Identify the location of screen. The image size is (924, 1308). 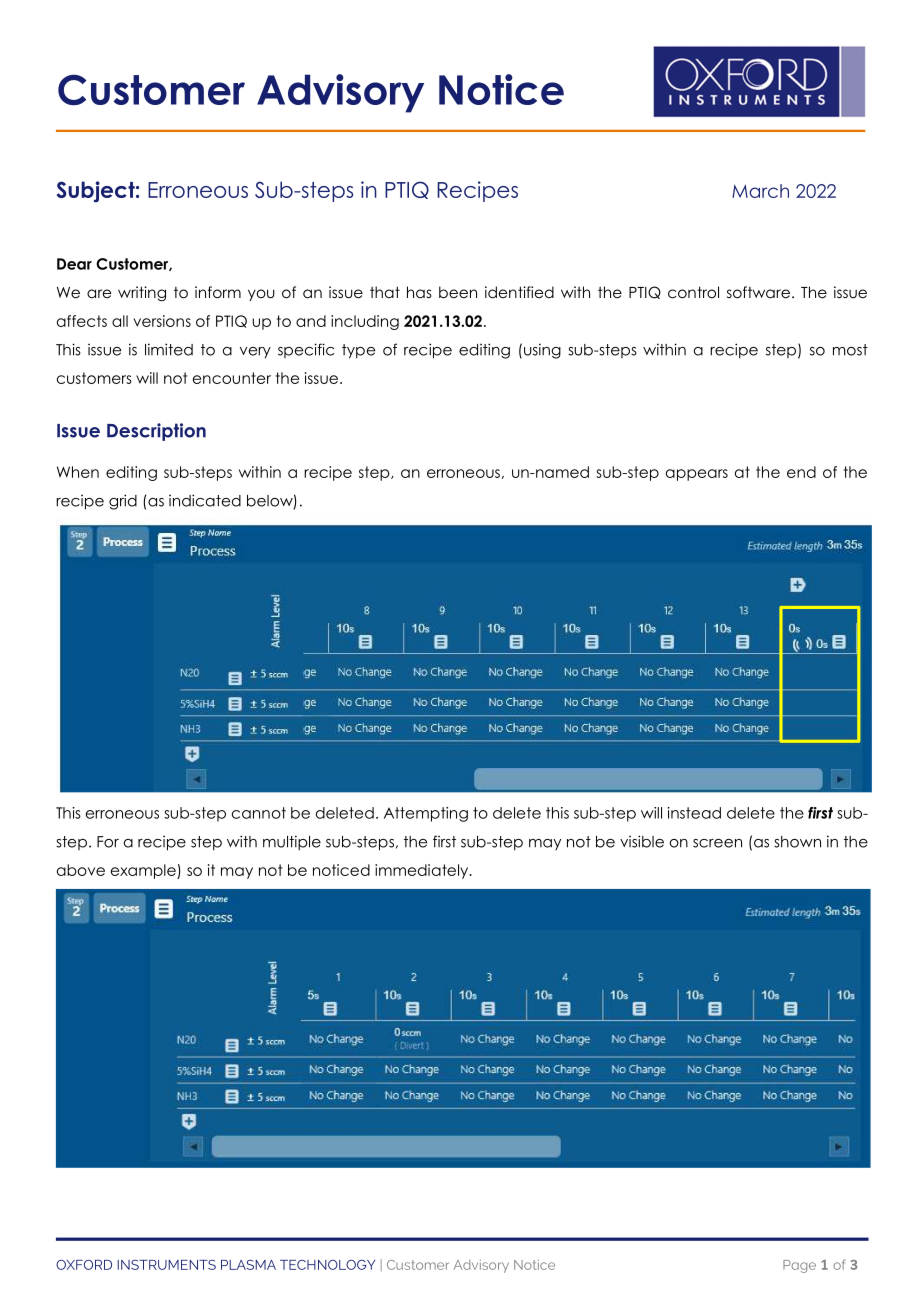
(717, 843).
